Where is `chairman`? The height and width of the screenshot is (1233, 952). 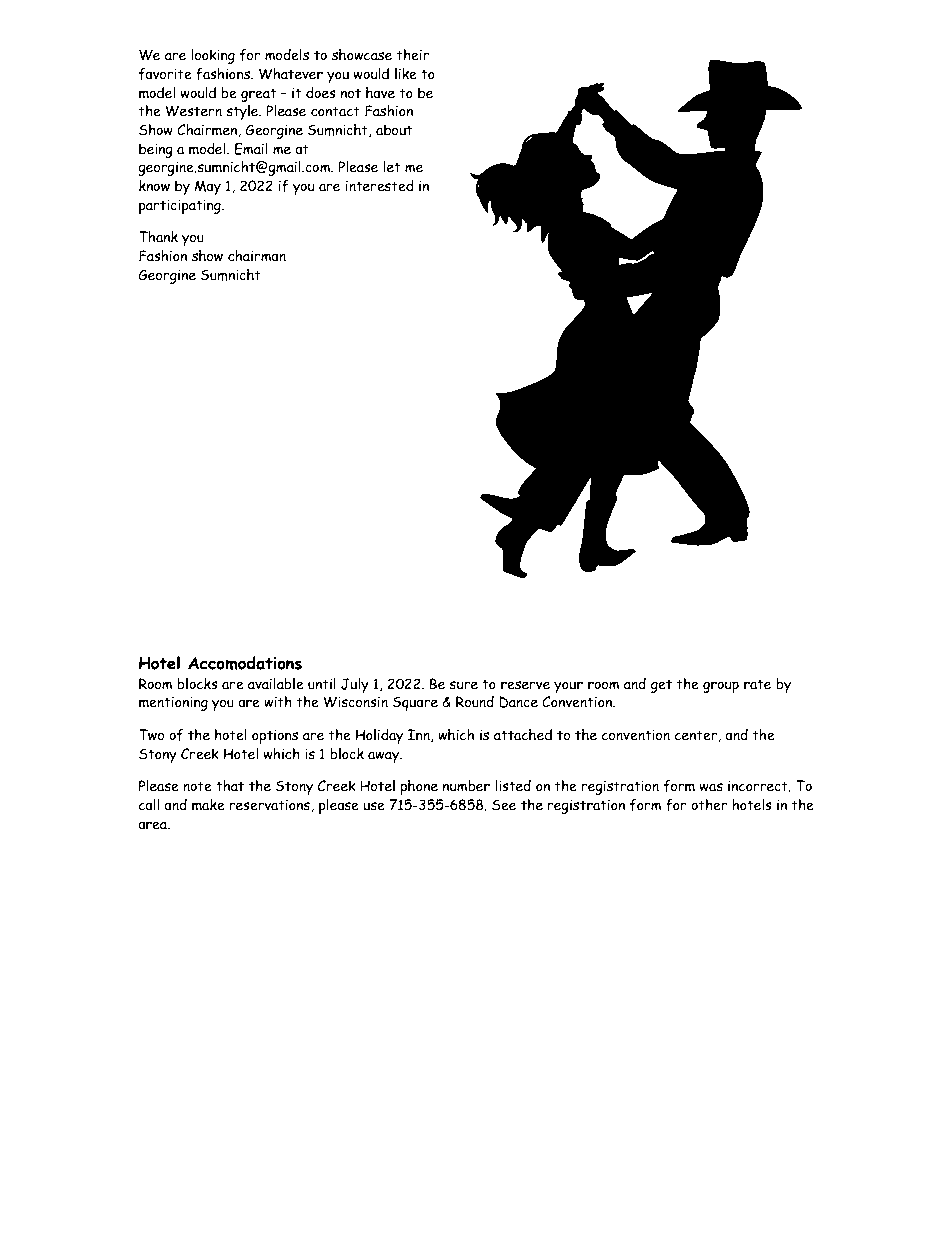 chairman is located at coordinates (257, 256).
